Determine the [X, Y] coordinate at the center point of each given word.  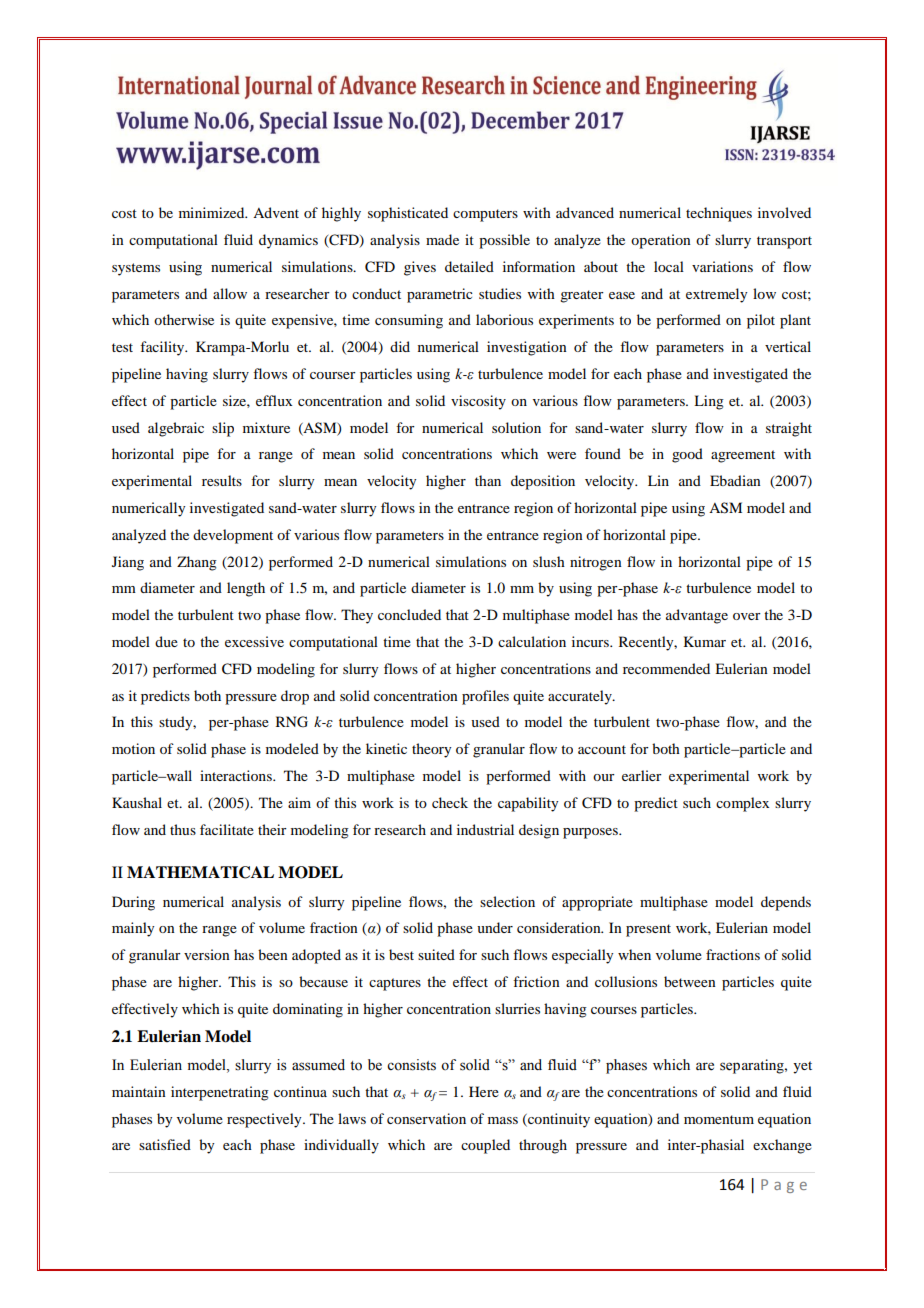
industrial [485, 829]
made [442, 239]
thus [183, 829]
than [488, 480]
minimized [213, 212]
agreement [743, 456]
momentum [719, 1119]
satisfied [165, 1144]
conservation [426, 1118]
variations [722, 266]
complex [742, 804]
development [233, 536]
